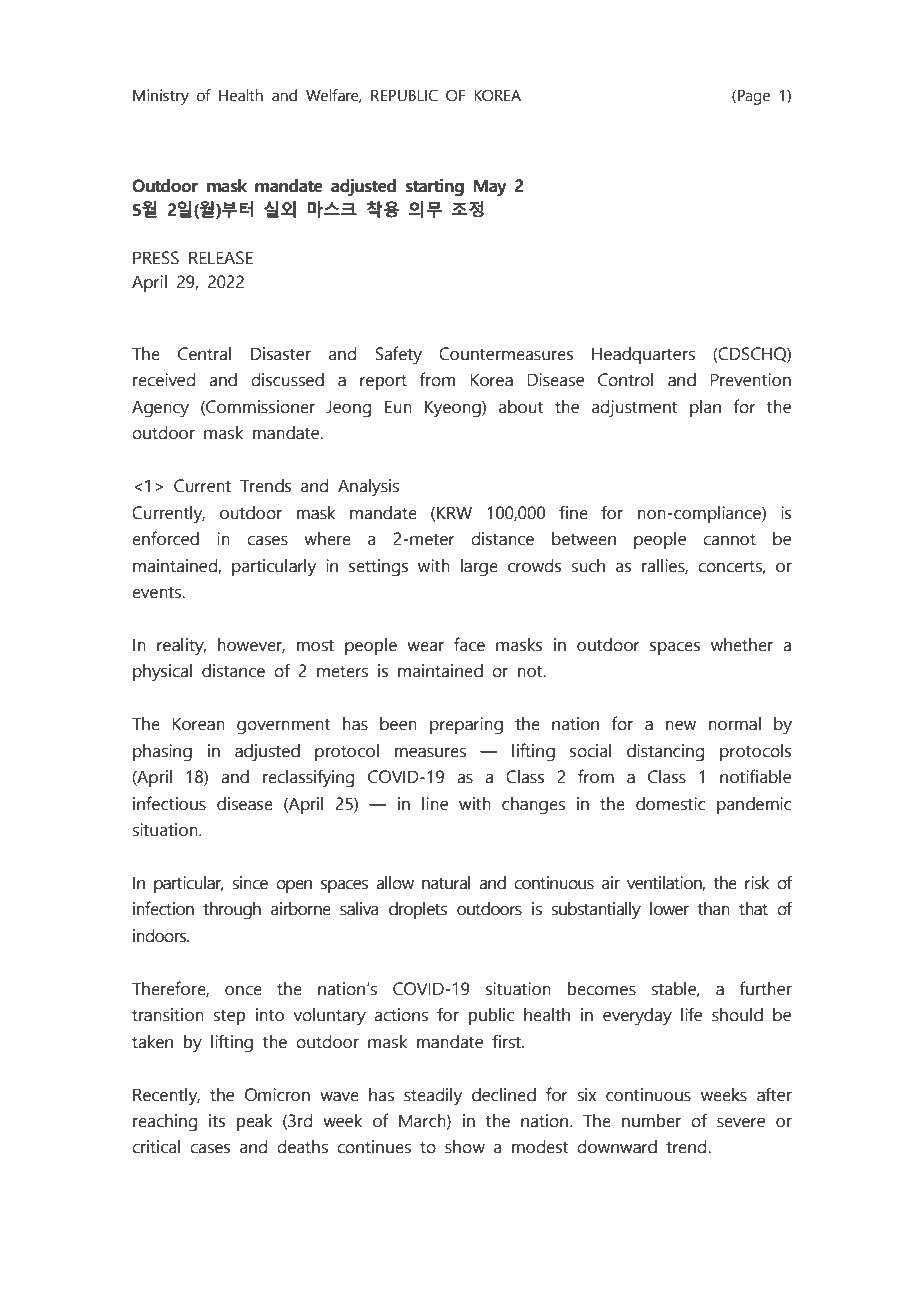 The height and width of the document is (1307, 924). Describe the element at coordinates (490, 188) in the document. I see `May` at that location.
